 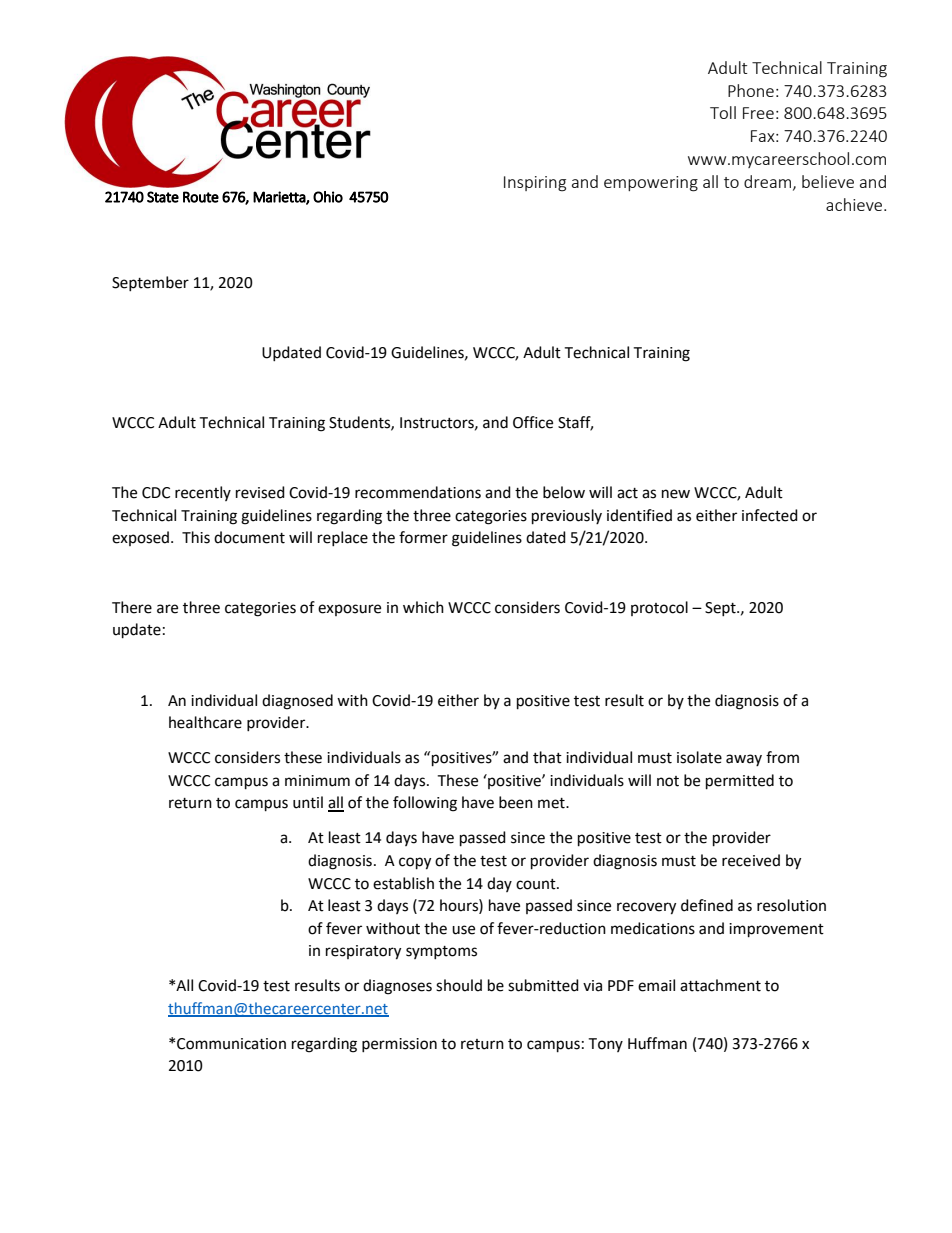 I want to click on recently, so click(x=203, y=493).
